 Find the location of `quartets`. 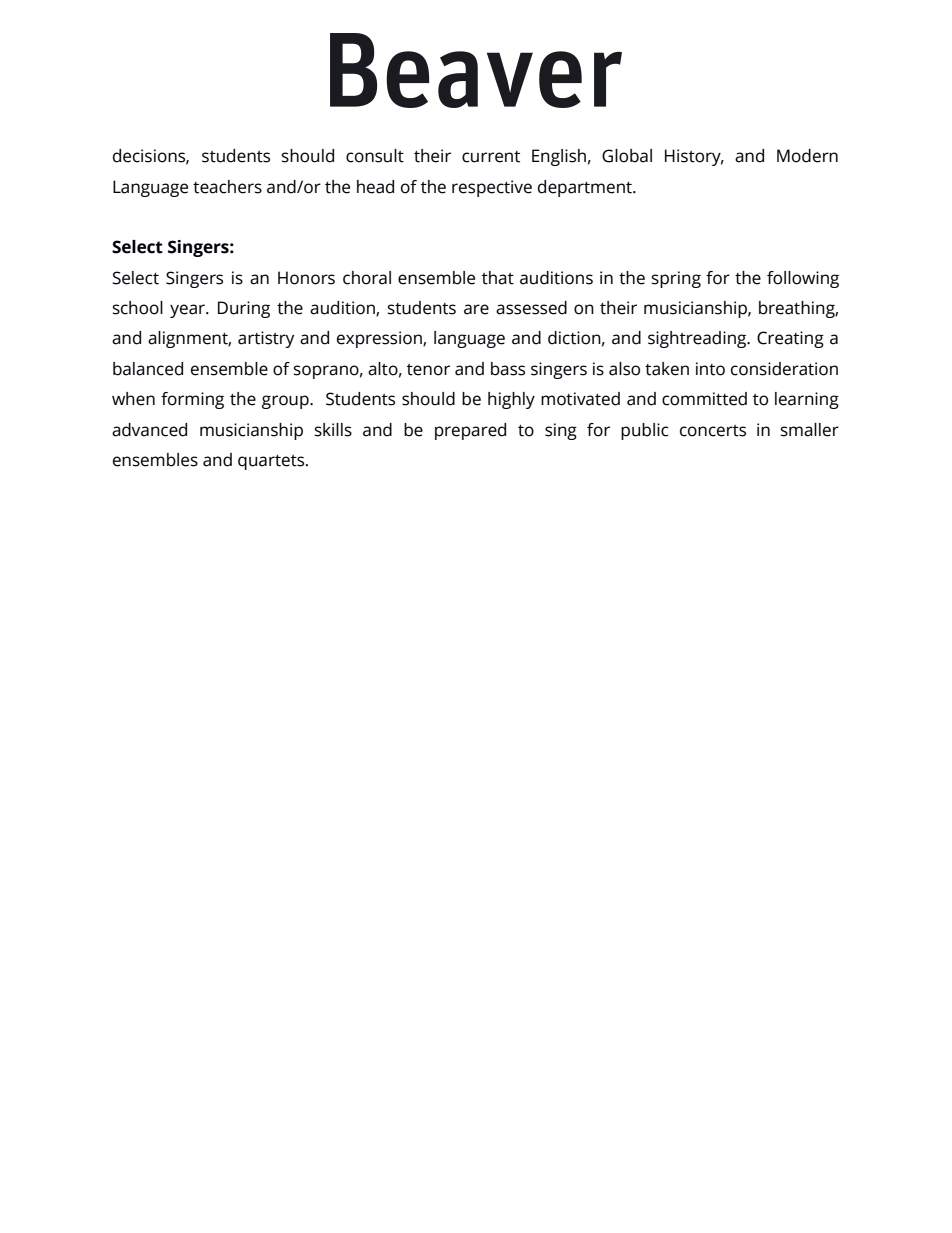

quartets is located at coordinates (272, 462).
